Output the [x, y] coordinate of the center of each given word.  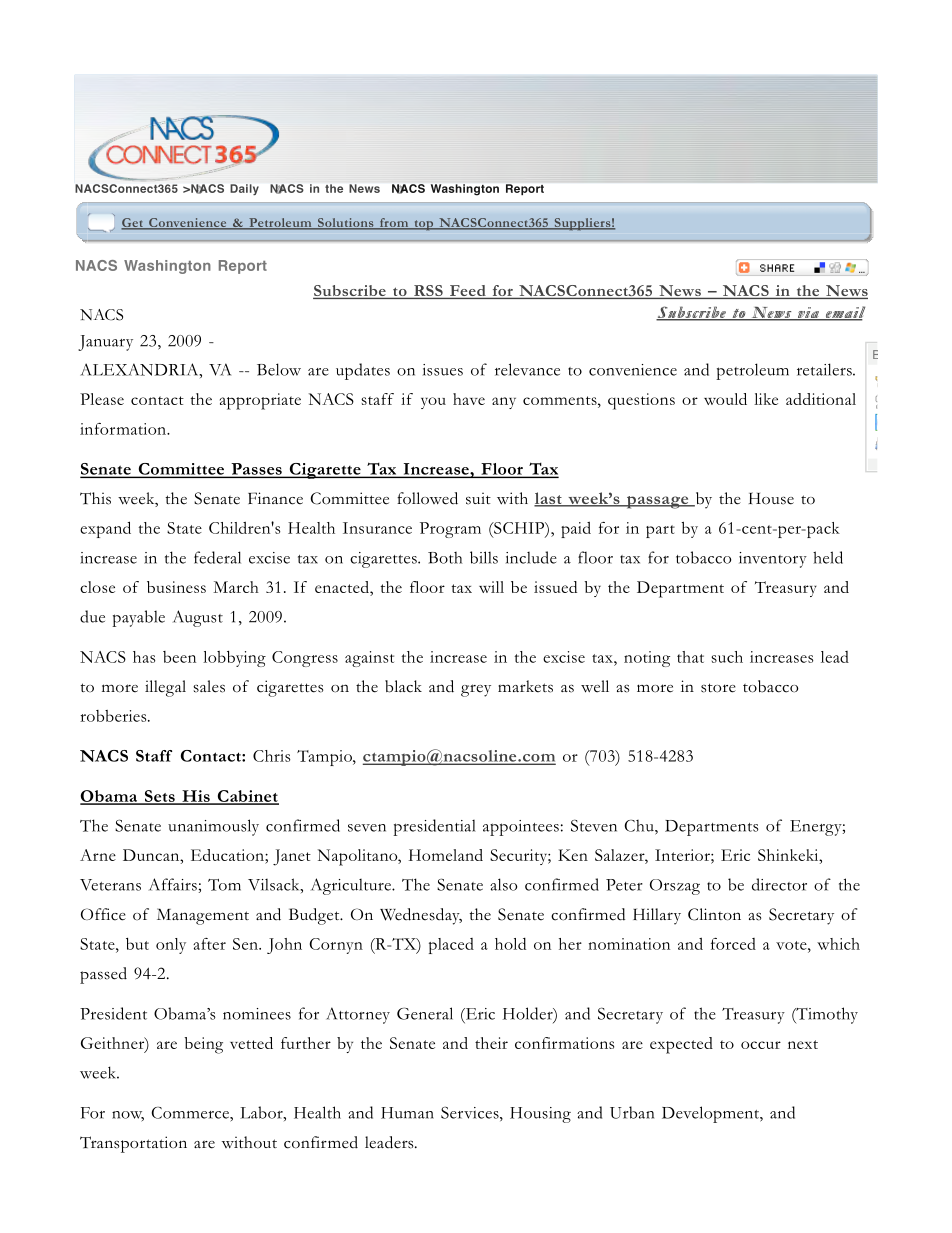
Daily [244, 189]
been [179, 657]
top [424, 225]
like [766, 399]
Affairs [173, 884]
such [727, 657]
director [779, 884]
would [725, 399]
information [124, 429]
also [503, 884]
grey [476, 690]
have [469, 399]
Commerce [191, 1113]
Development [711, 1114]
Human [407, 1113]
